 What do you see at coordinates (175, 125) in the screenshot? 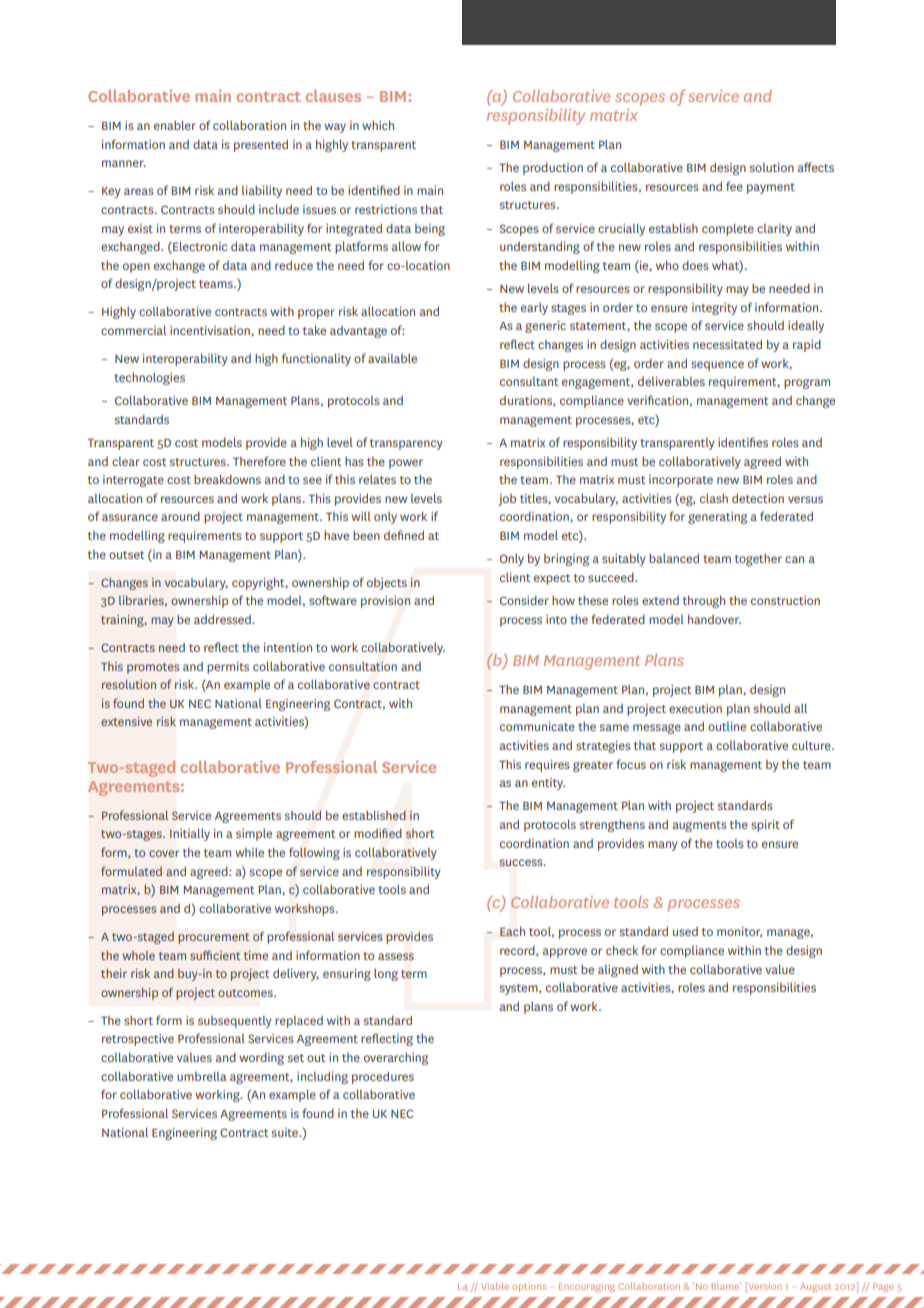
I see `enabler` at bounding box center [175, 125].
